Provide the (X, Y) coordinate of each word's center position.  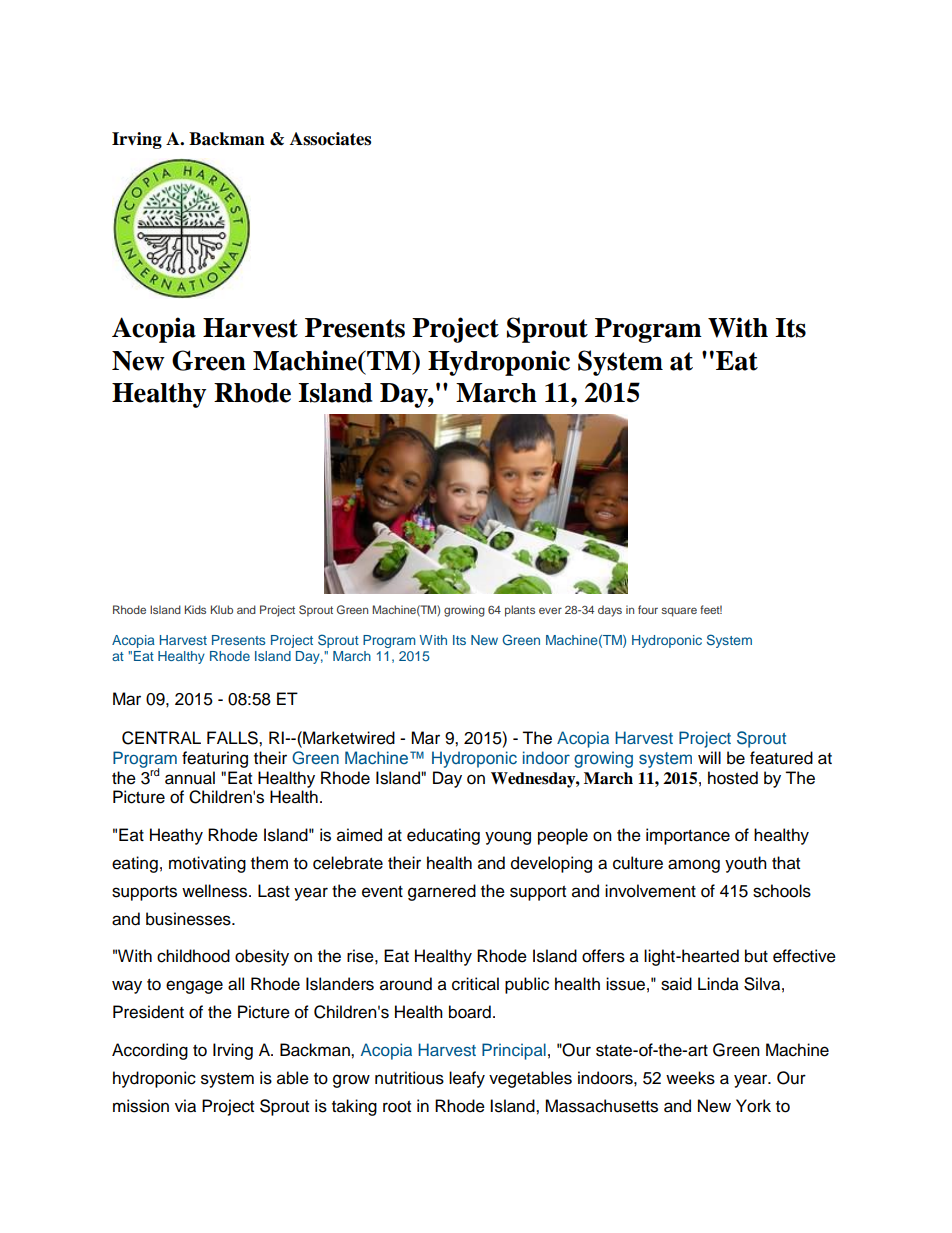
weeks (690, 1078)
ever (550, 610)
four (648, 609)
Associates (330, 139)
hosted (733, 778)
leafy (467, 1079)
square (679, 612)
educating (443, 836)
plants (520, 611)
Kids (195, 609)
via (185, 1106)
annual (190, 778)
